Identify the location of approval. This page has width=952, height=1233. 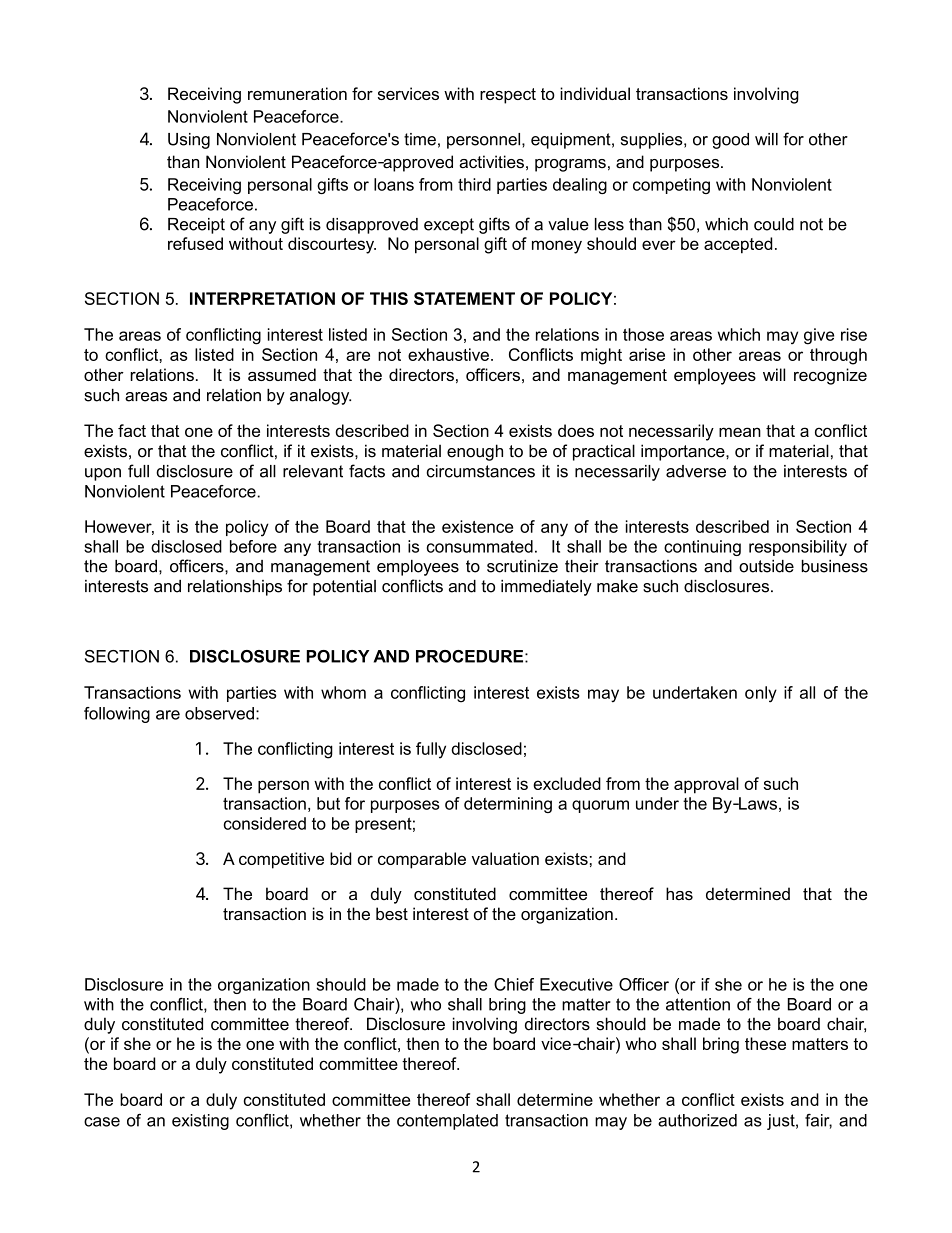
(706, 785).
